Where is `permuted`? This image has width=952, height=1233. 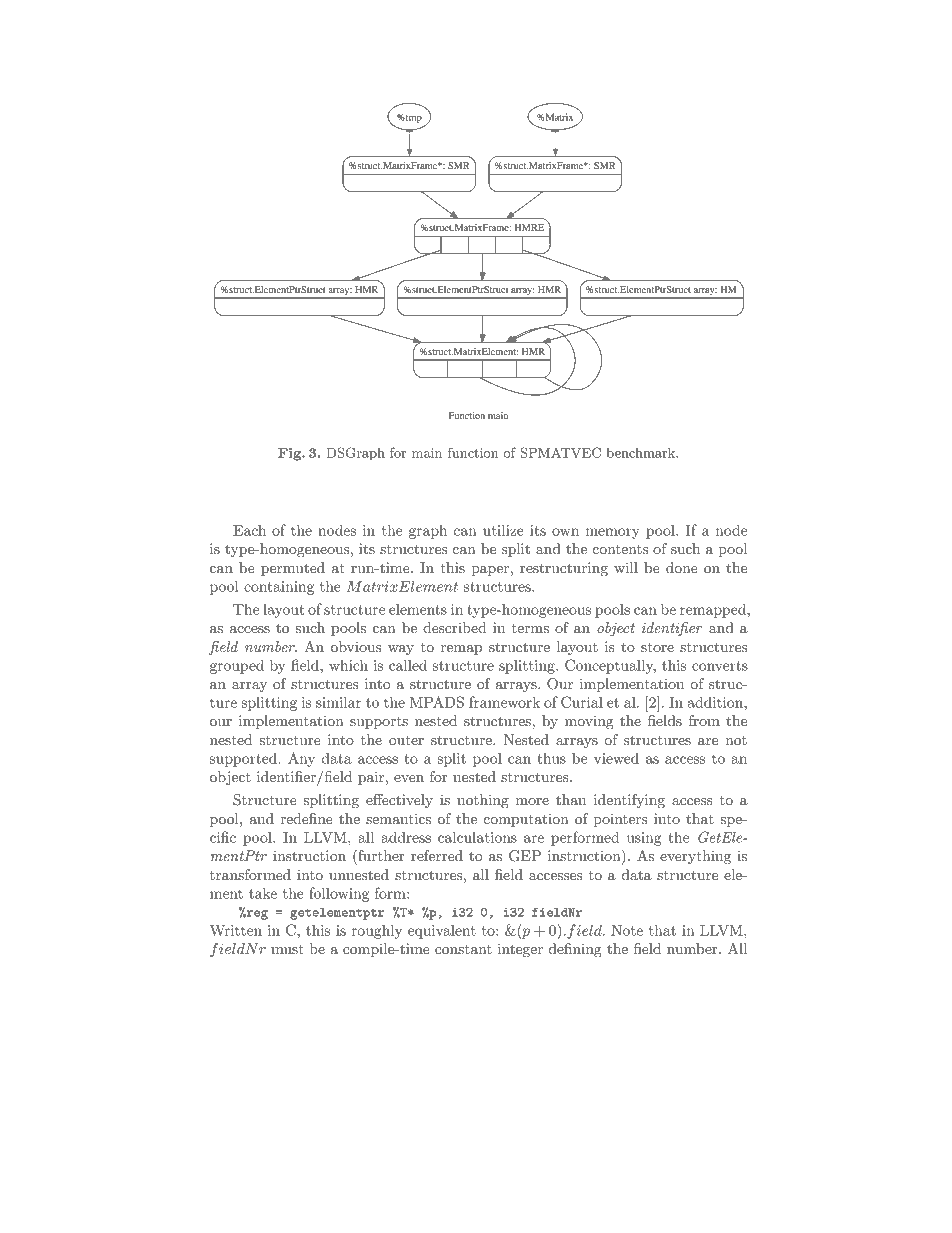 permuted is located at coordinates (293, 569).
